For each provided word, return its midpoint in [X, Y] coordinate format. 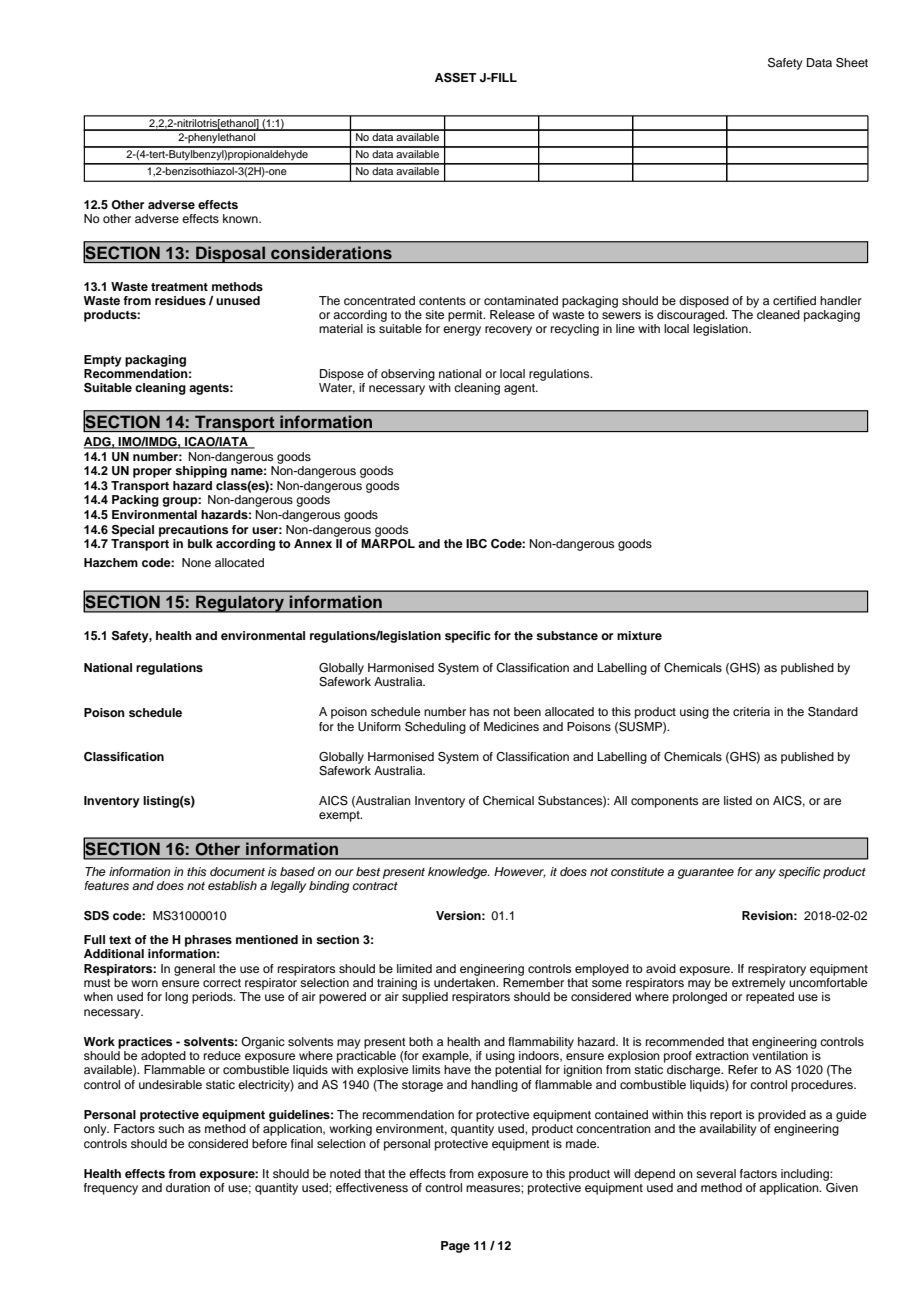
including [806, 1175]
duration [188, 1187]
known [241, 218]
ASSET [455, 78]
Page [455, 1247]
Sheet [852, 63]
